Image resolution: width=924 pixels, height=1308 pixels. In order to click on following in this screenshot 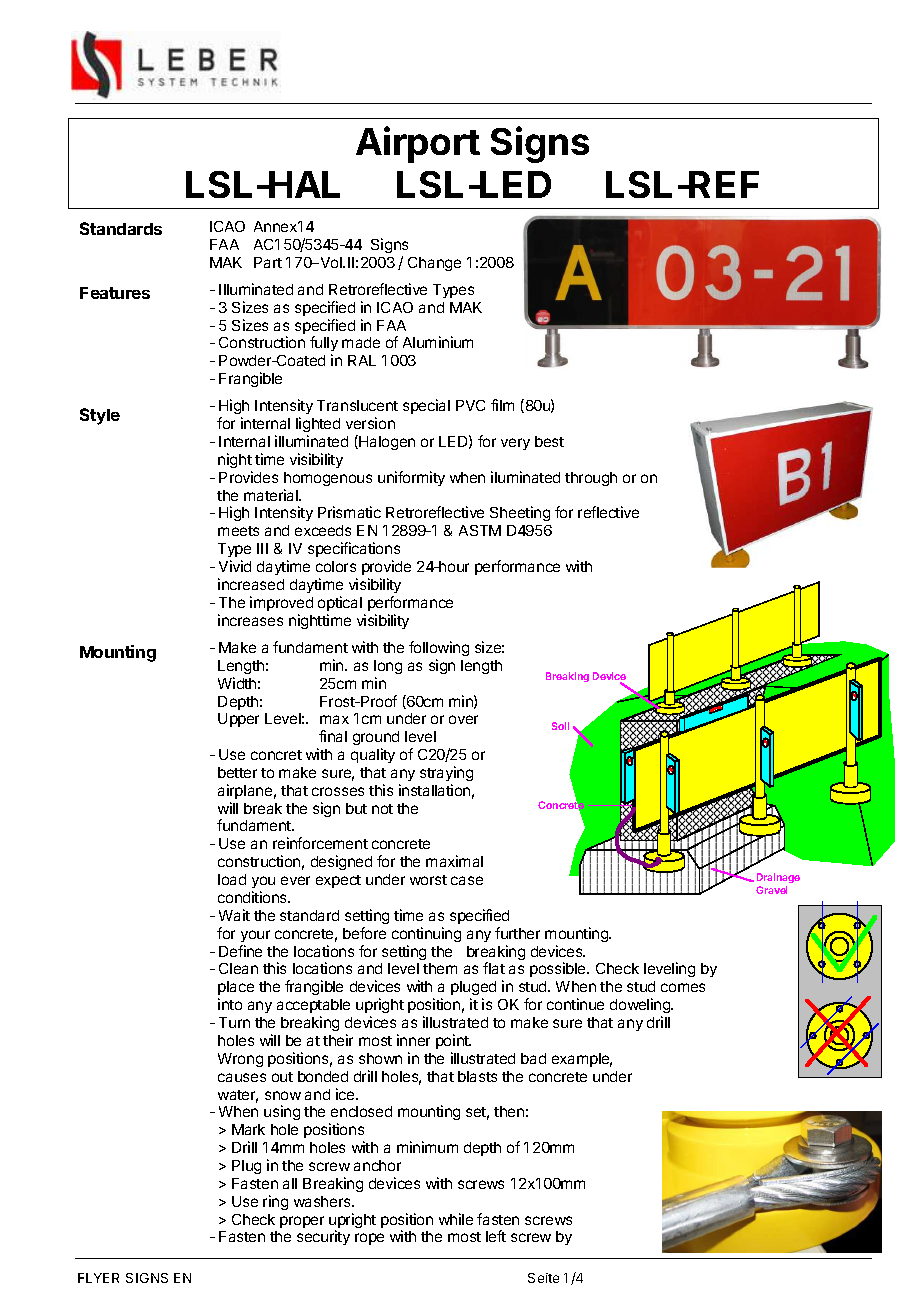, I will do `click(439, 648)`.
